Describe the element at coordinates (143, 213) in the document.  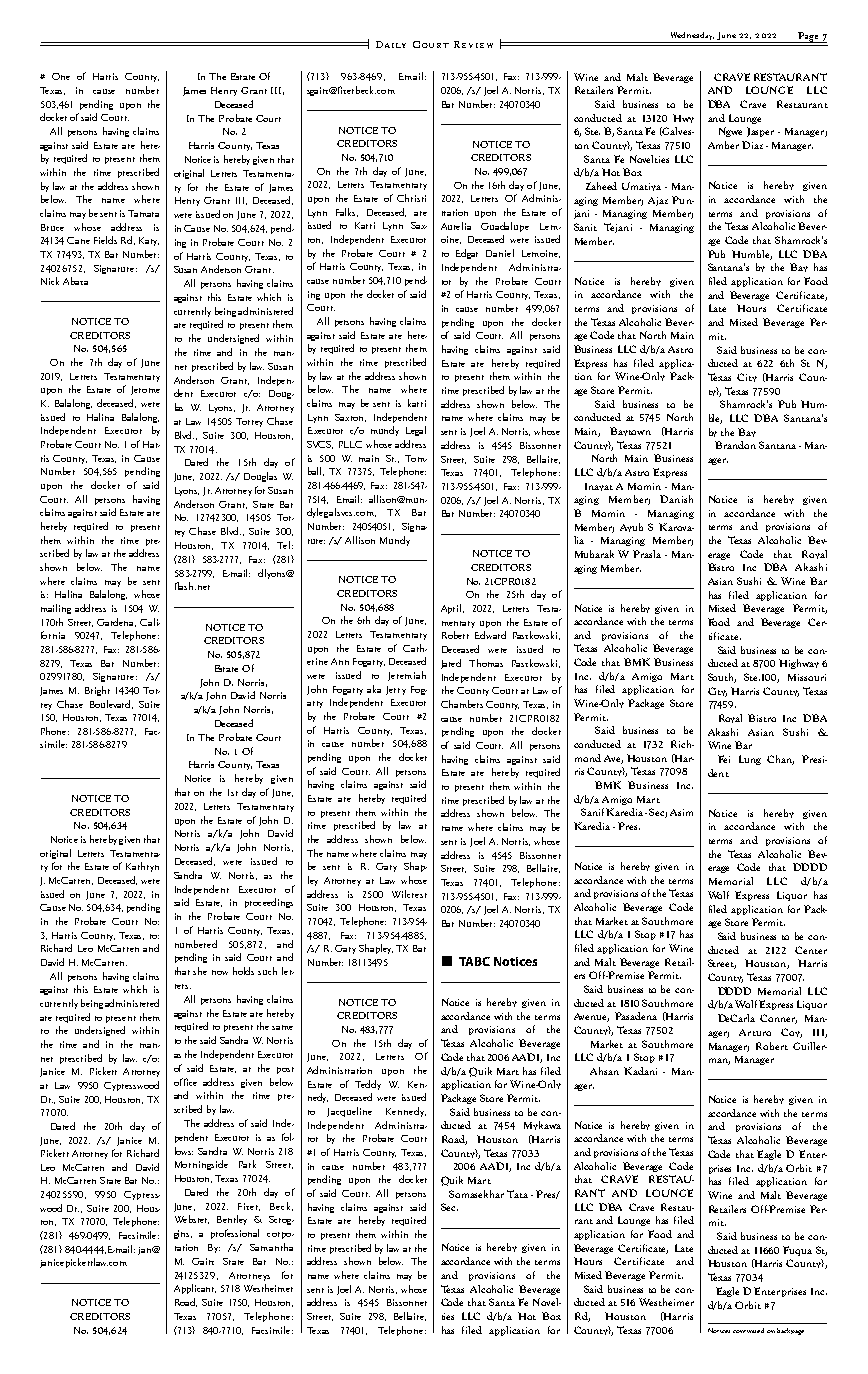
I see `Tamara` at that location.
